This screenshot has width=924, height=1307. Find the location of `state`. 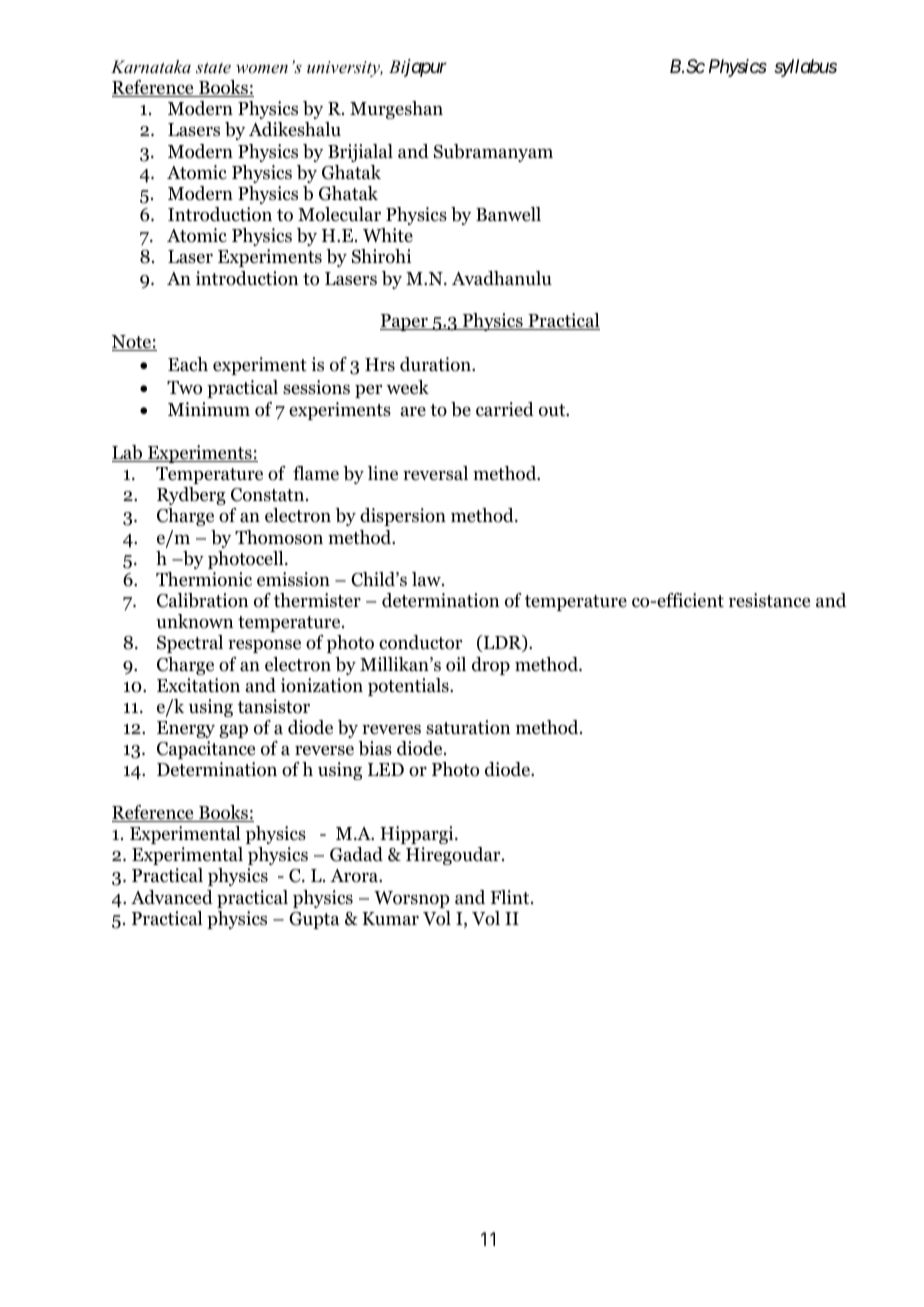

state is located at coordinates (213, 67).
